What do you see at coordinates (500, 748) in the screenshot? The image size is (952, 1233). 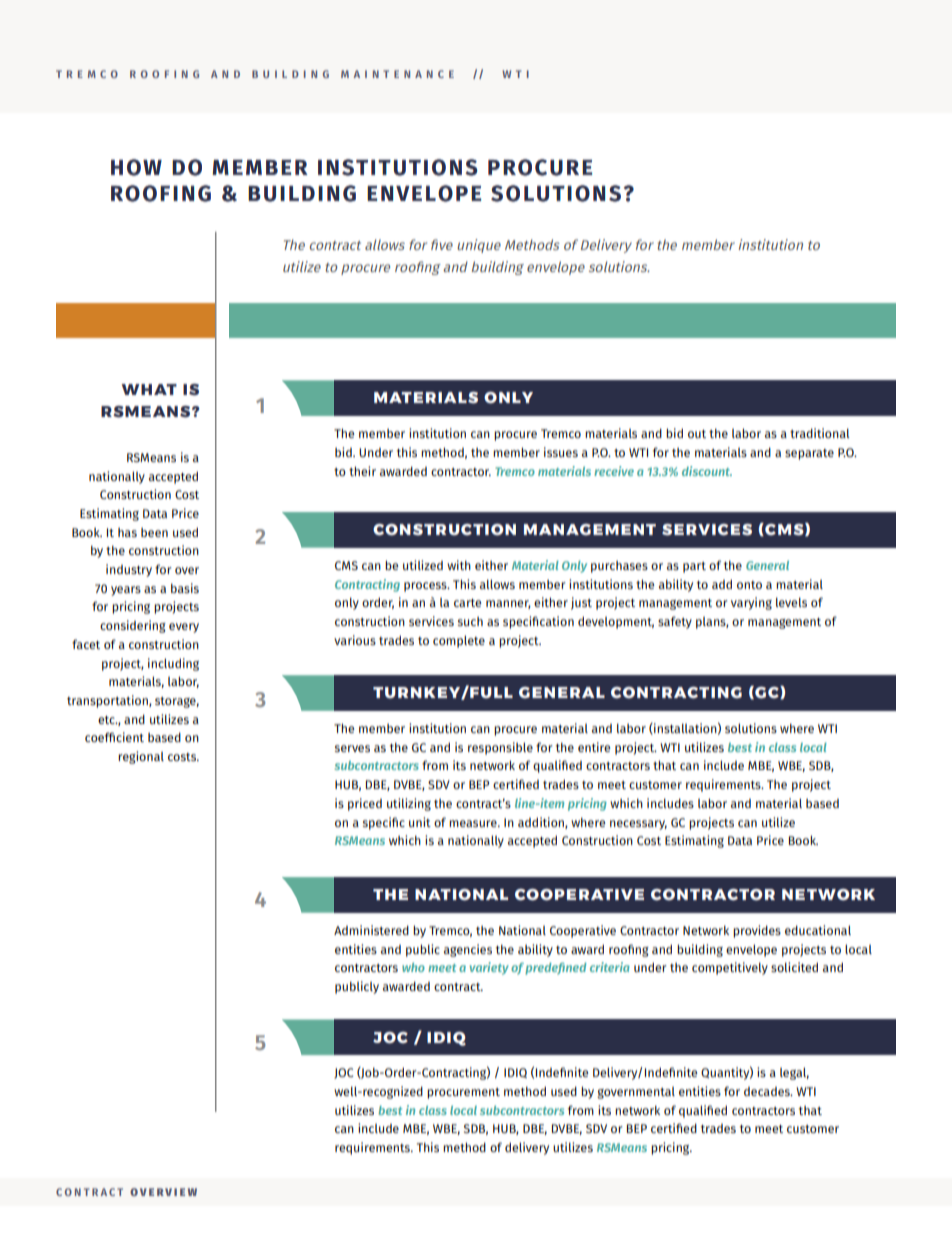 I see `responsible` at bounding box center [500, 748].
